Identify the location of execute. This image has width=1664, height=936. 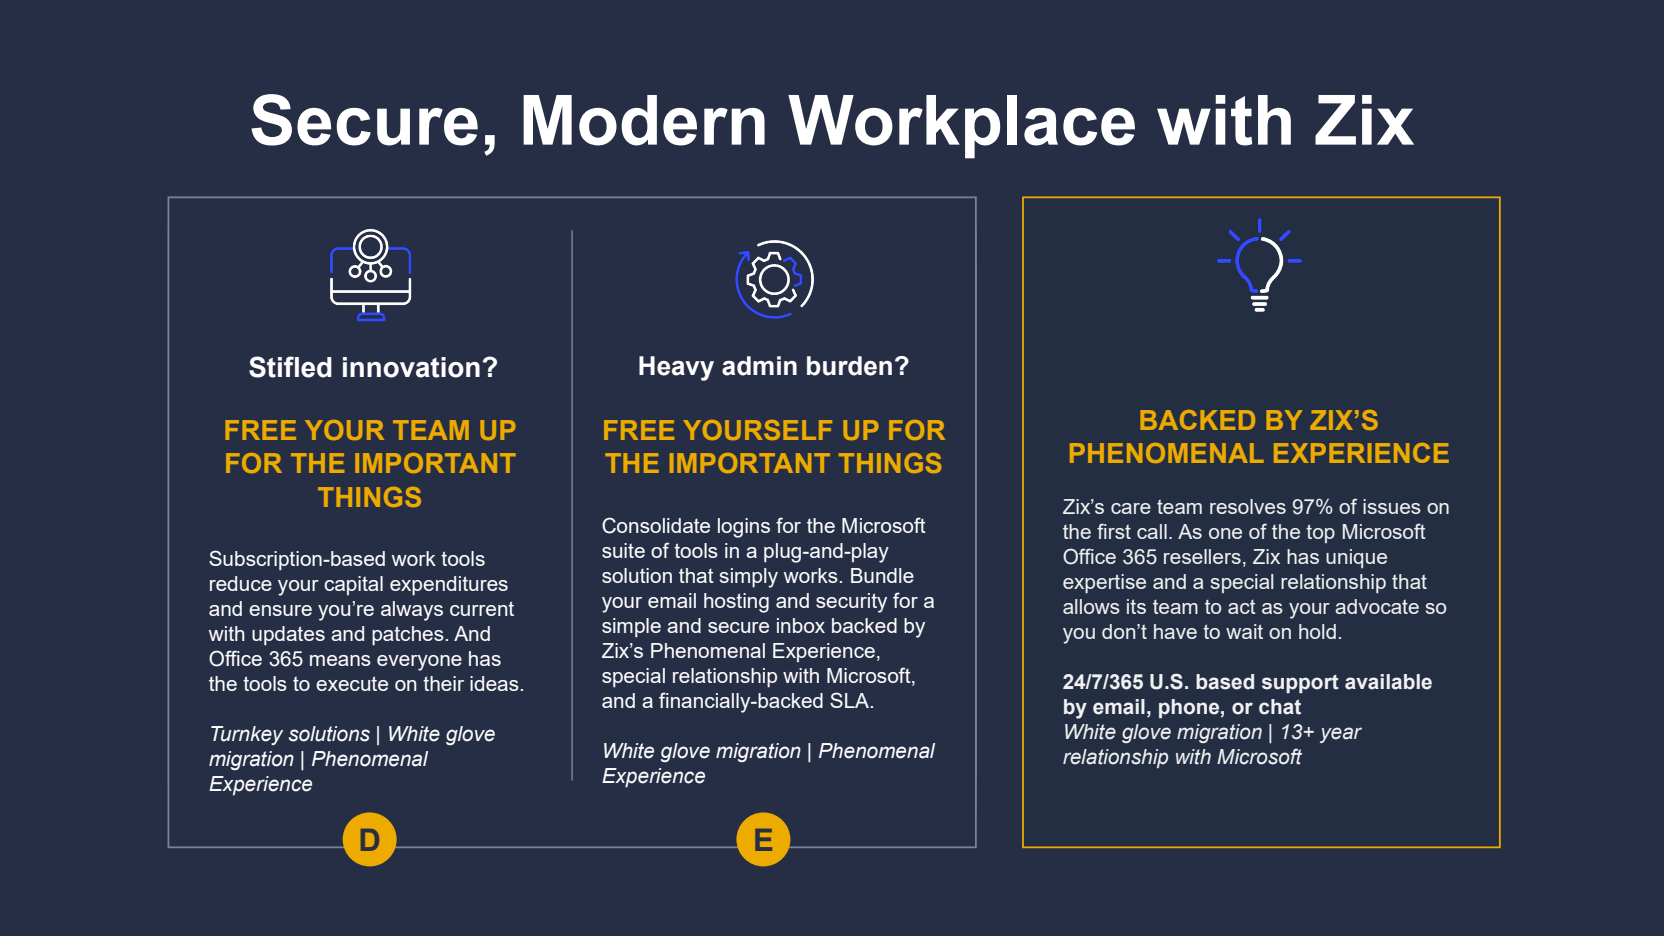
(352, 683).
